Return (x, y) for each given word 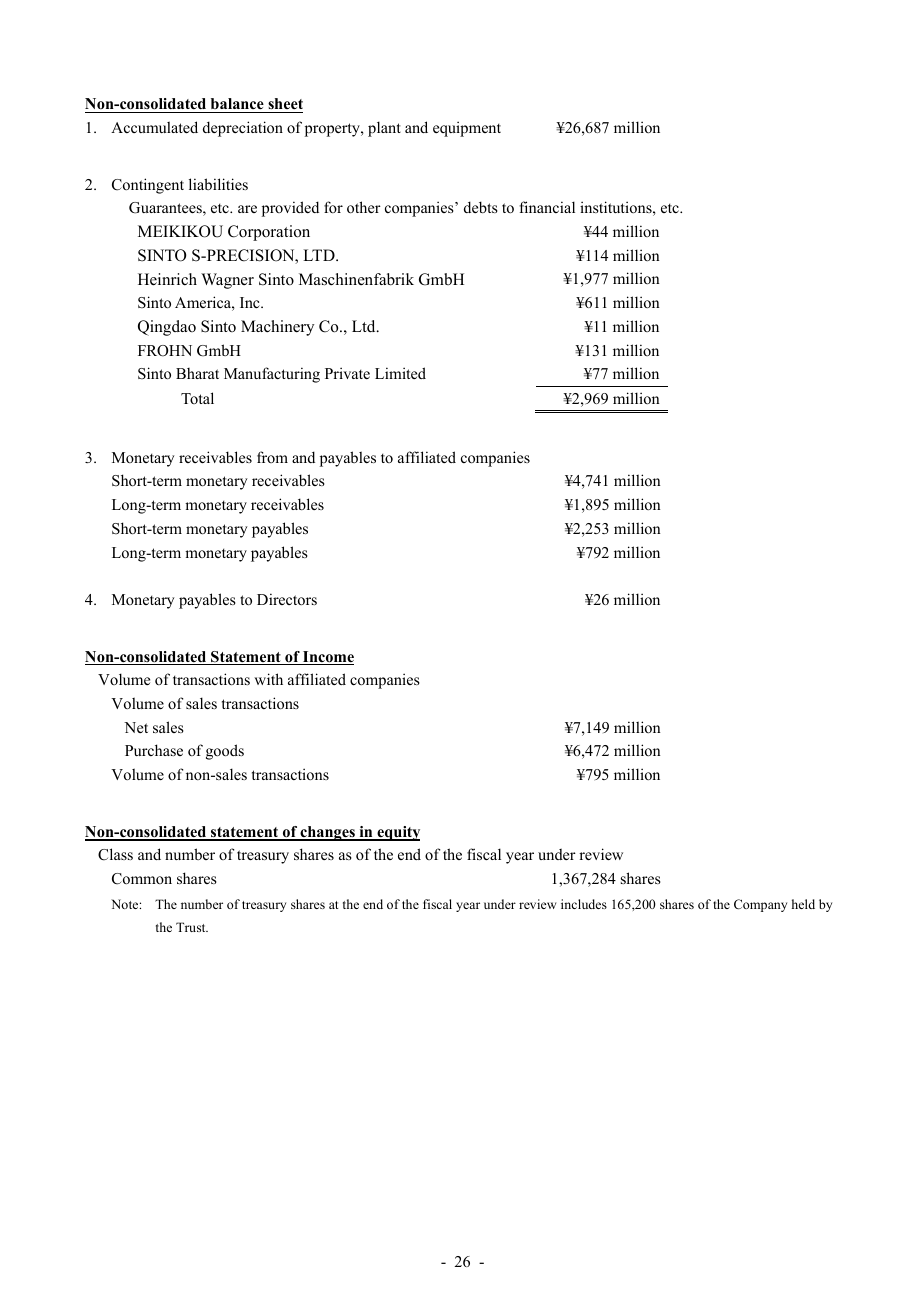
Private (347, 373)
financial (547, 207)
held (803, 904)
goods (225, 752)
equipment (467, 129)
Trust (192, 927)
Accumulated (154, 127)
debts (481, 207)
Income (327, 658)
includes (584, 904)
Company (760, 905)
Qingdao (167, 328)
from (272, 457)
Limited (400, 373)
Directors (287, 599)
